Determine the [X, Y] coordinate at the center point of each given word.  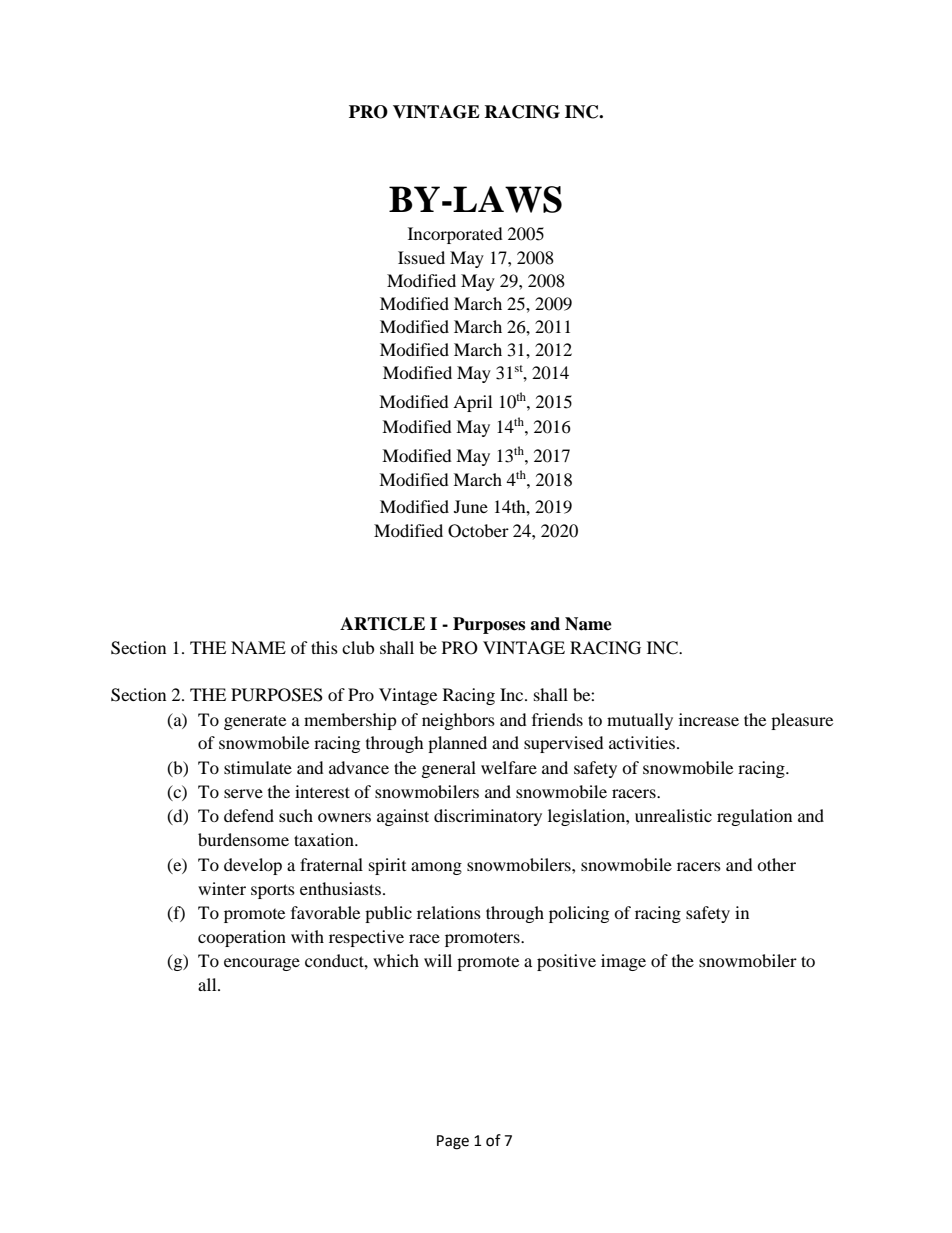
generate [255, 722]
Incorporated [455, 235]
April [472, 403]
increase [709, 719]
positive [566, 962]
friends [557, 719]
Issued [421, 257]
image [623, 962]
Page [453, 1142]
